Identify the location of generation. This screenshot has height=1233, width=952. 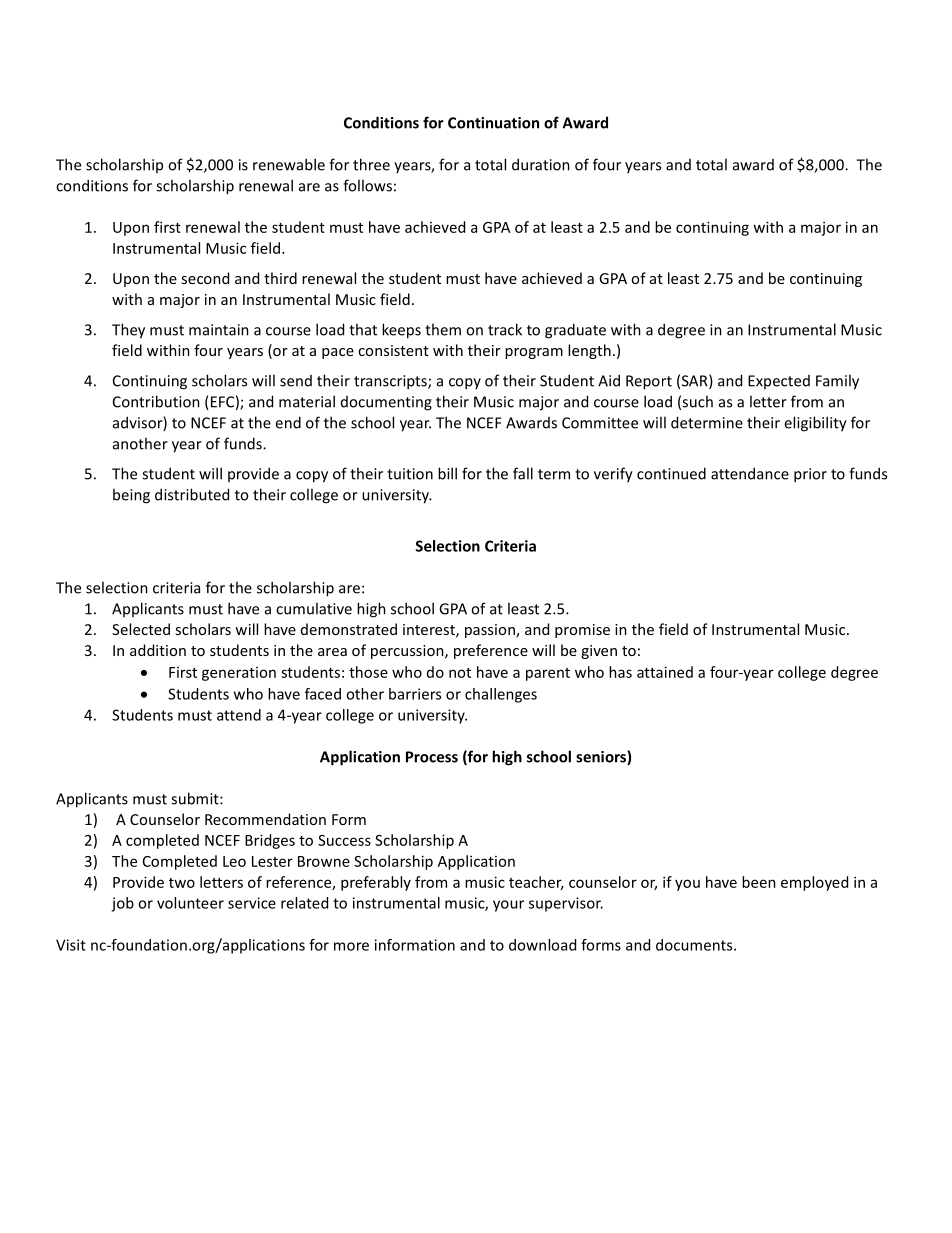
(239, 674).
